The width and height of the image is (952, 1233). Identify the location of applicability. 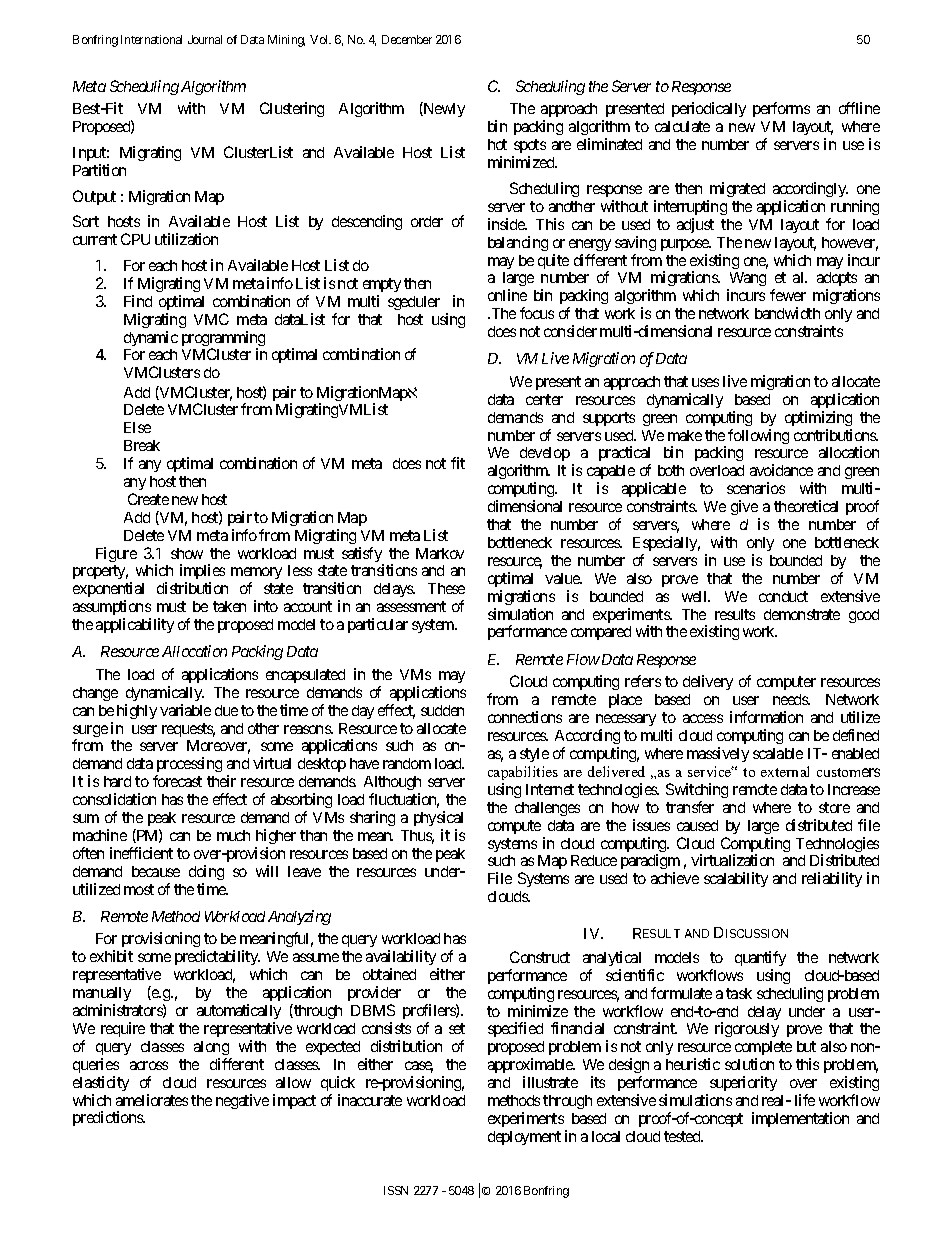
(135, 625).
